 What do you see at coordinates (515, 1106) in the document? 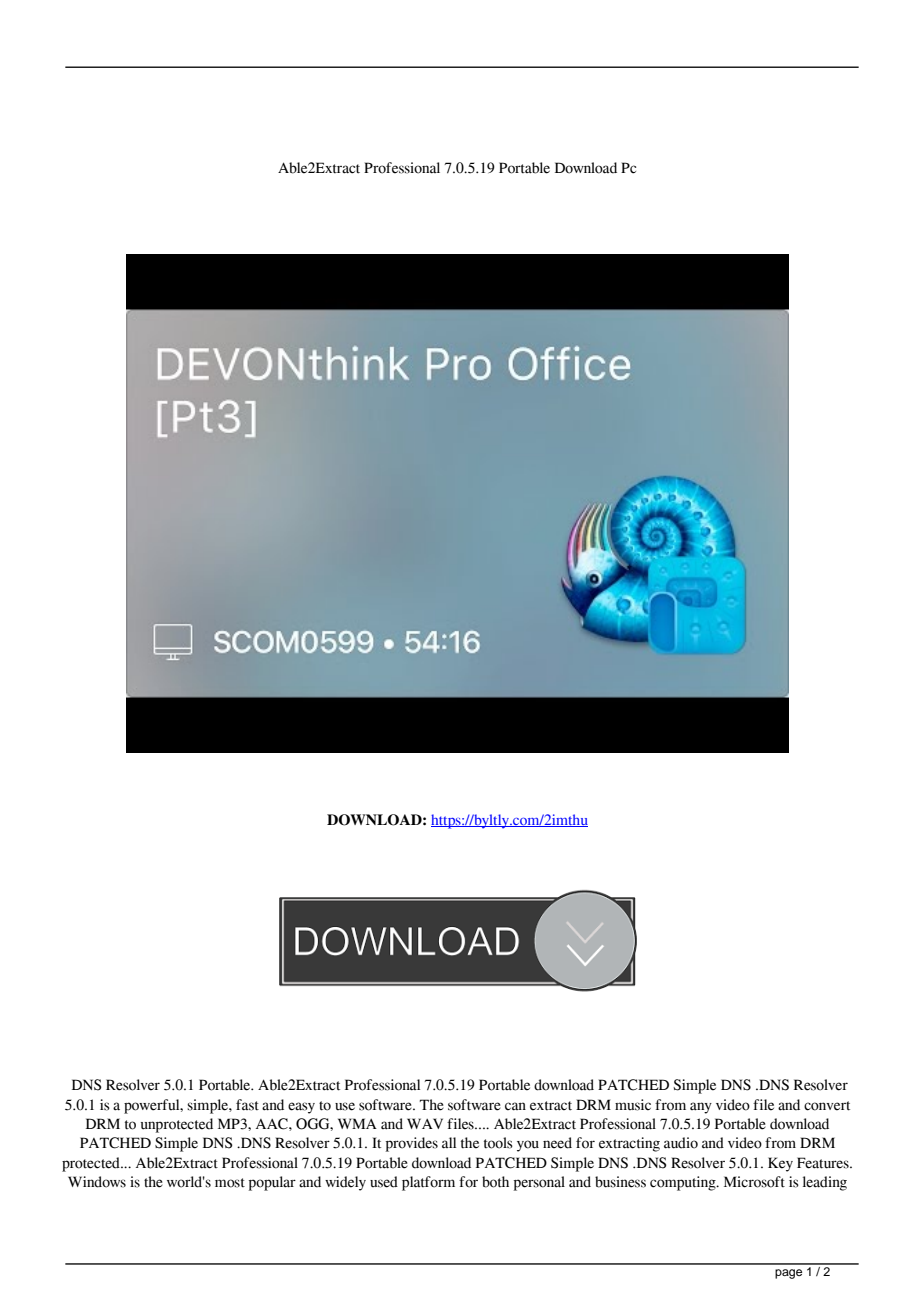
I see `can` at bounding box center [515, 1106].
